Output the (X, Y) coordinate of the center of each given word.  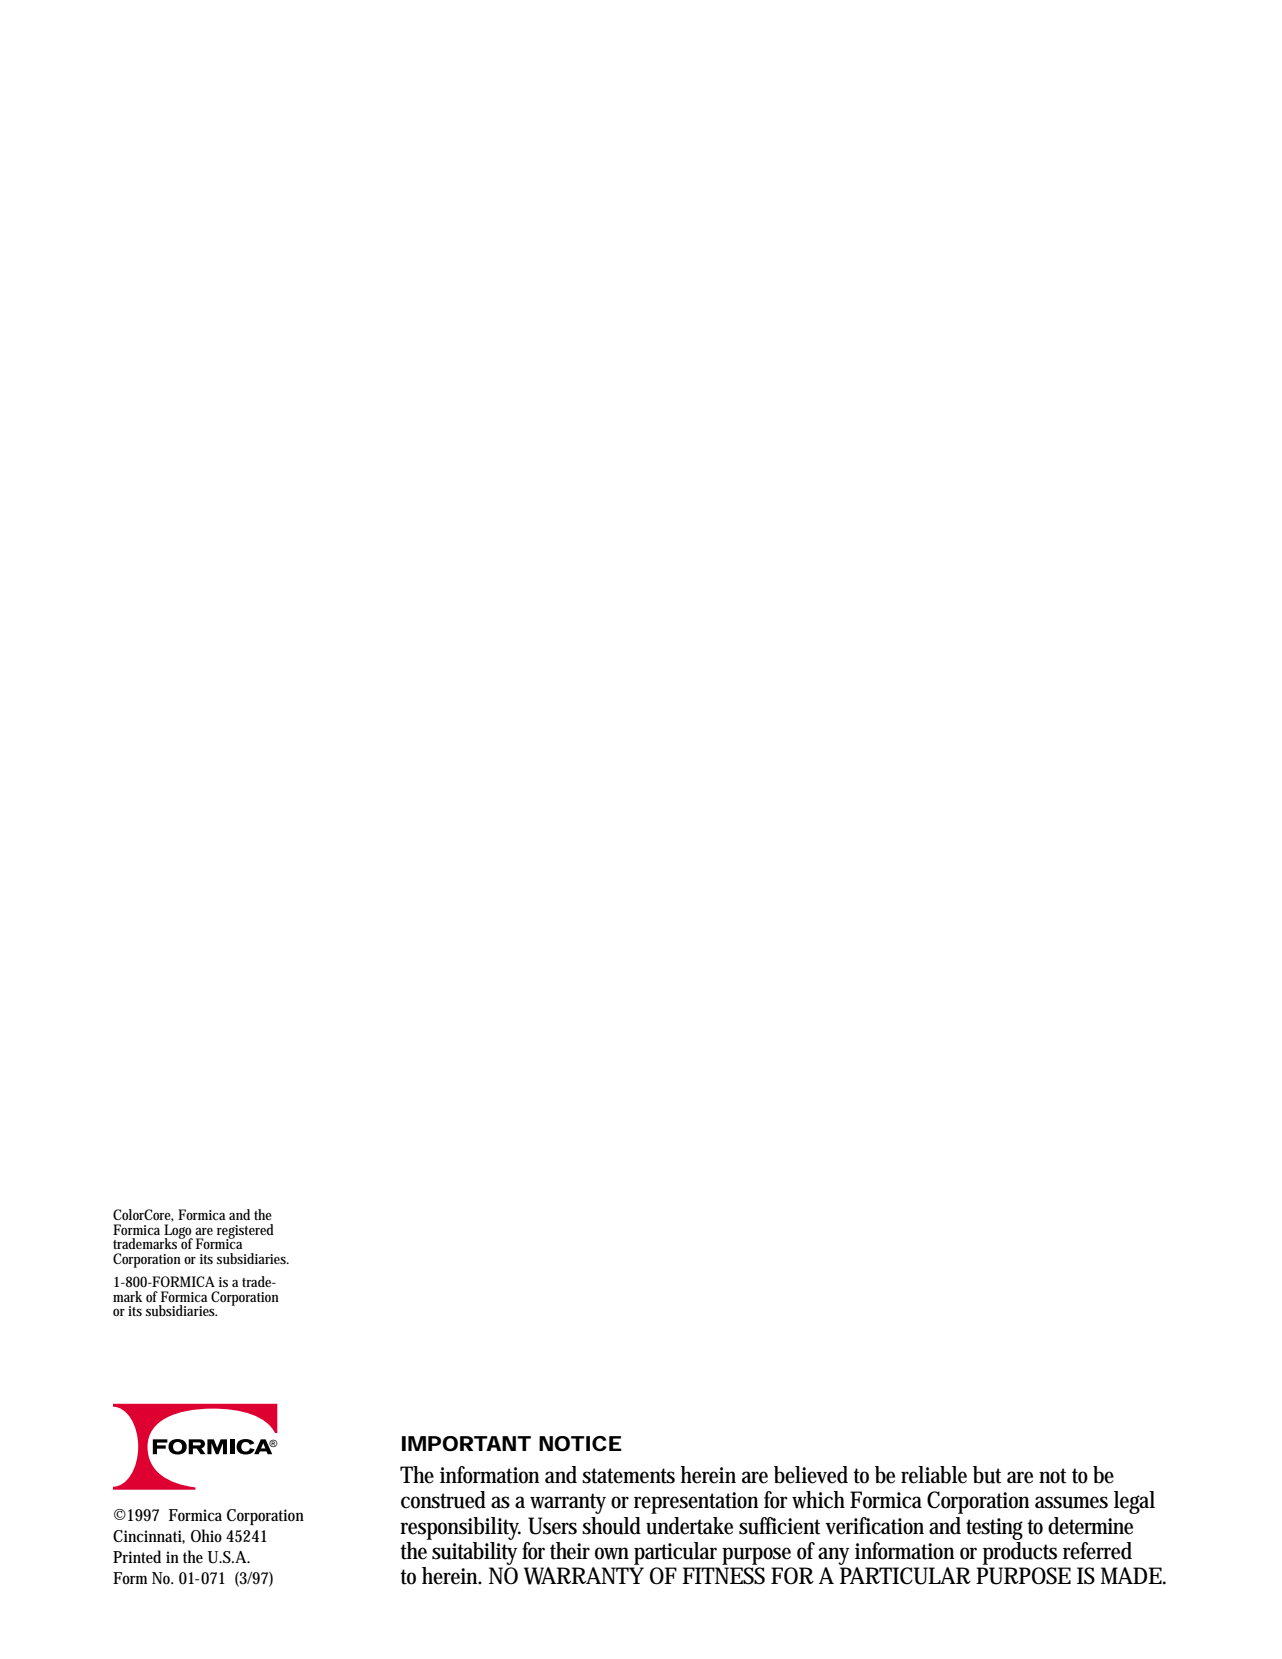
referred (1097, 1551)
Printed (137, 1556)
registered (245, 1232)
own (612, 1553)
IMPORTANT (466, 1444)
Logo (178, 1232)
